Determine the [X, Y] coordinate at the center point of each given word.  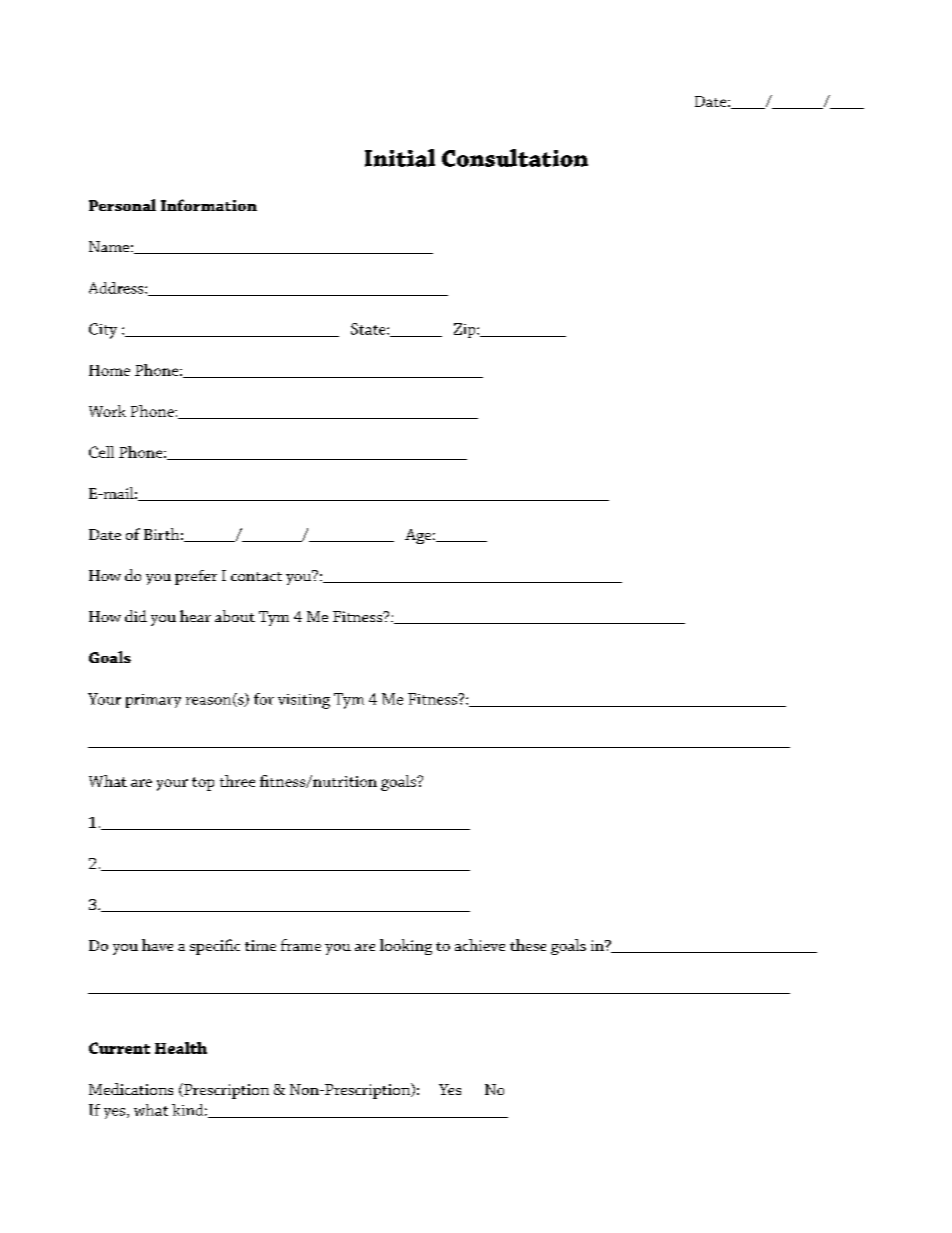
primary [153, 701]
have [157, 945]
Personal [122, 205]
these [528, 945]
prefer [196, 577]
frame [301, 945]
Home [109, 370]
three [237, 781]
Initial [400, 158]
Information [209, 205]
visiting [304, 701]
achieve [480, 945]
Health [181, 1048]
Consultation [515, 158]
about [235, 616]
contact [256, 576]
